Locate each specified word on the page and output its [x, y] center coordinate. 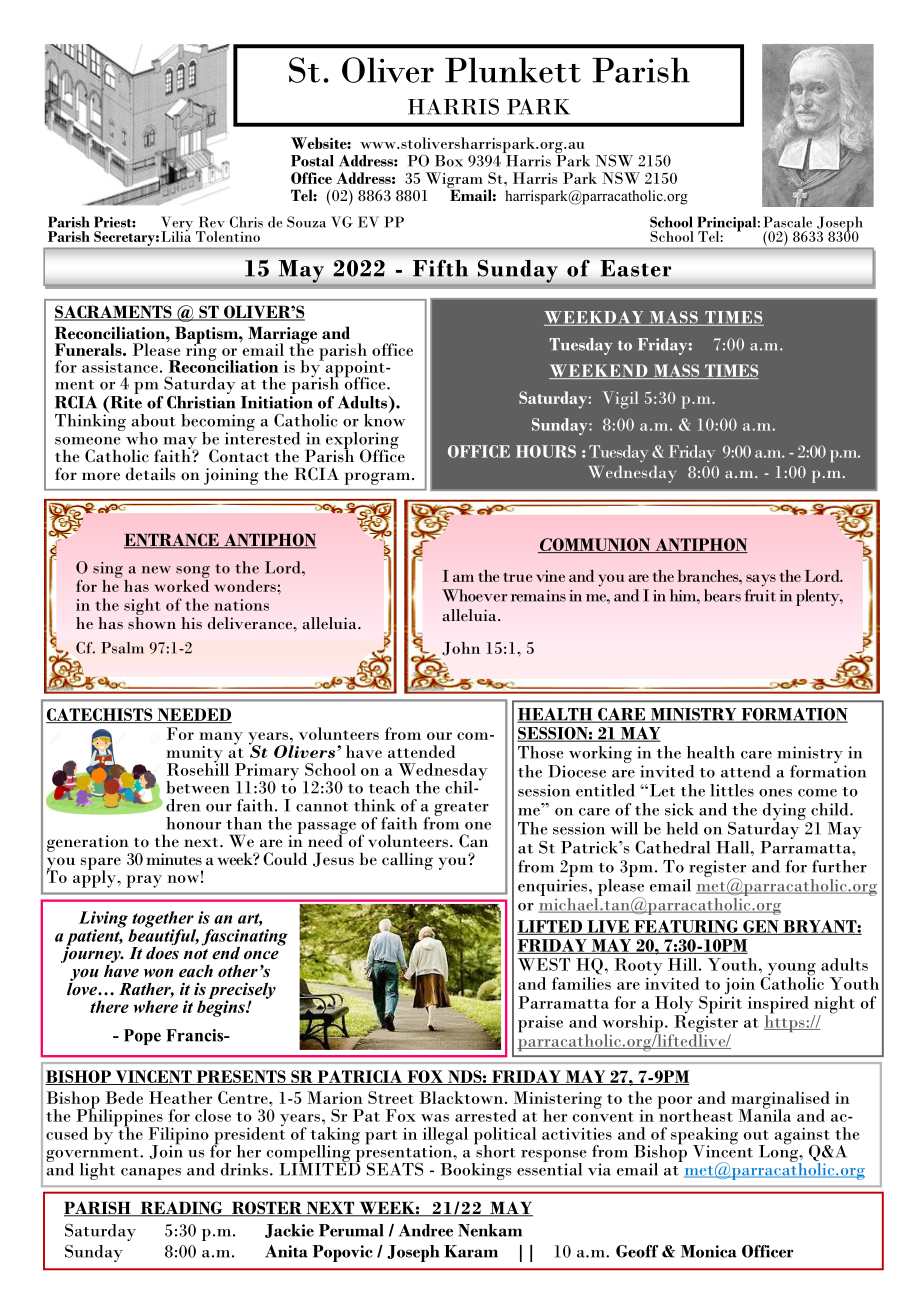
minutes [174, 859]
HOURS [546, 451]
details [151, 474]
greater [461, 809]
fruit [760, 595]
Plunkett [513, 70]
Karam [471, 1251]
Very [177, 225]
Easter [636, 268]
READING [181, 1209]
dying [785, 813]
